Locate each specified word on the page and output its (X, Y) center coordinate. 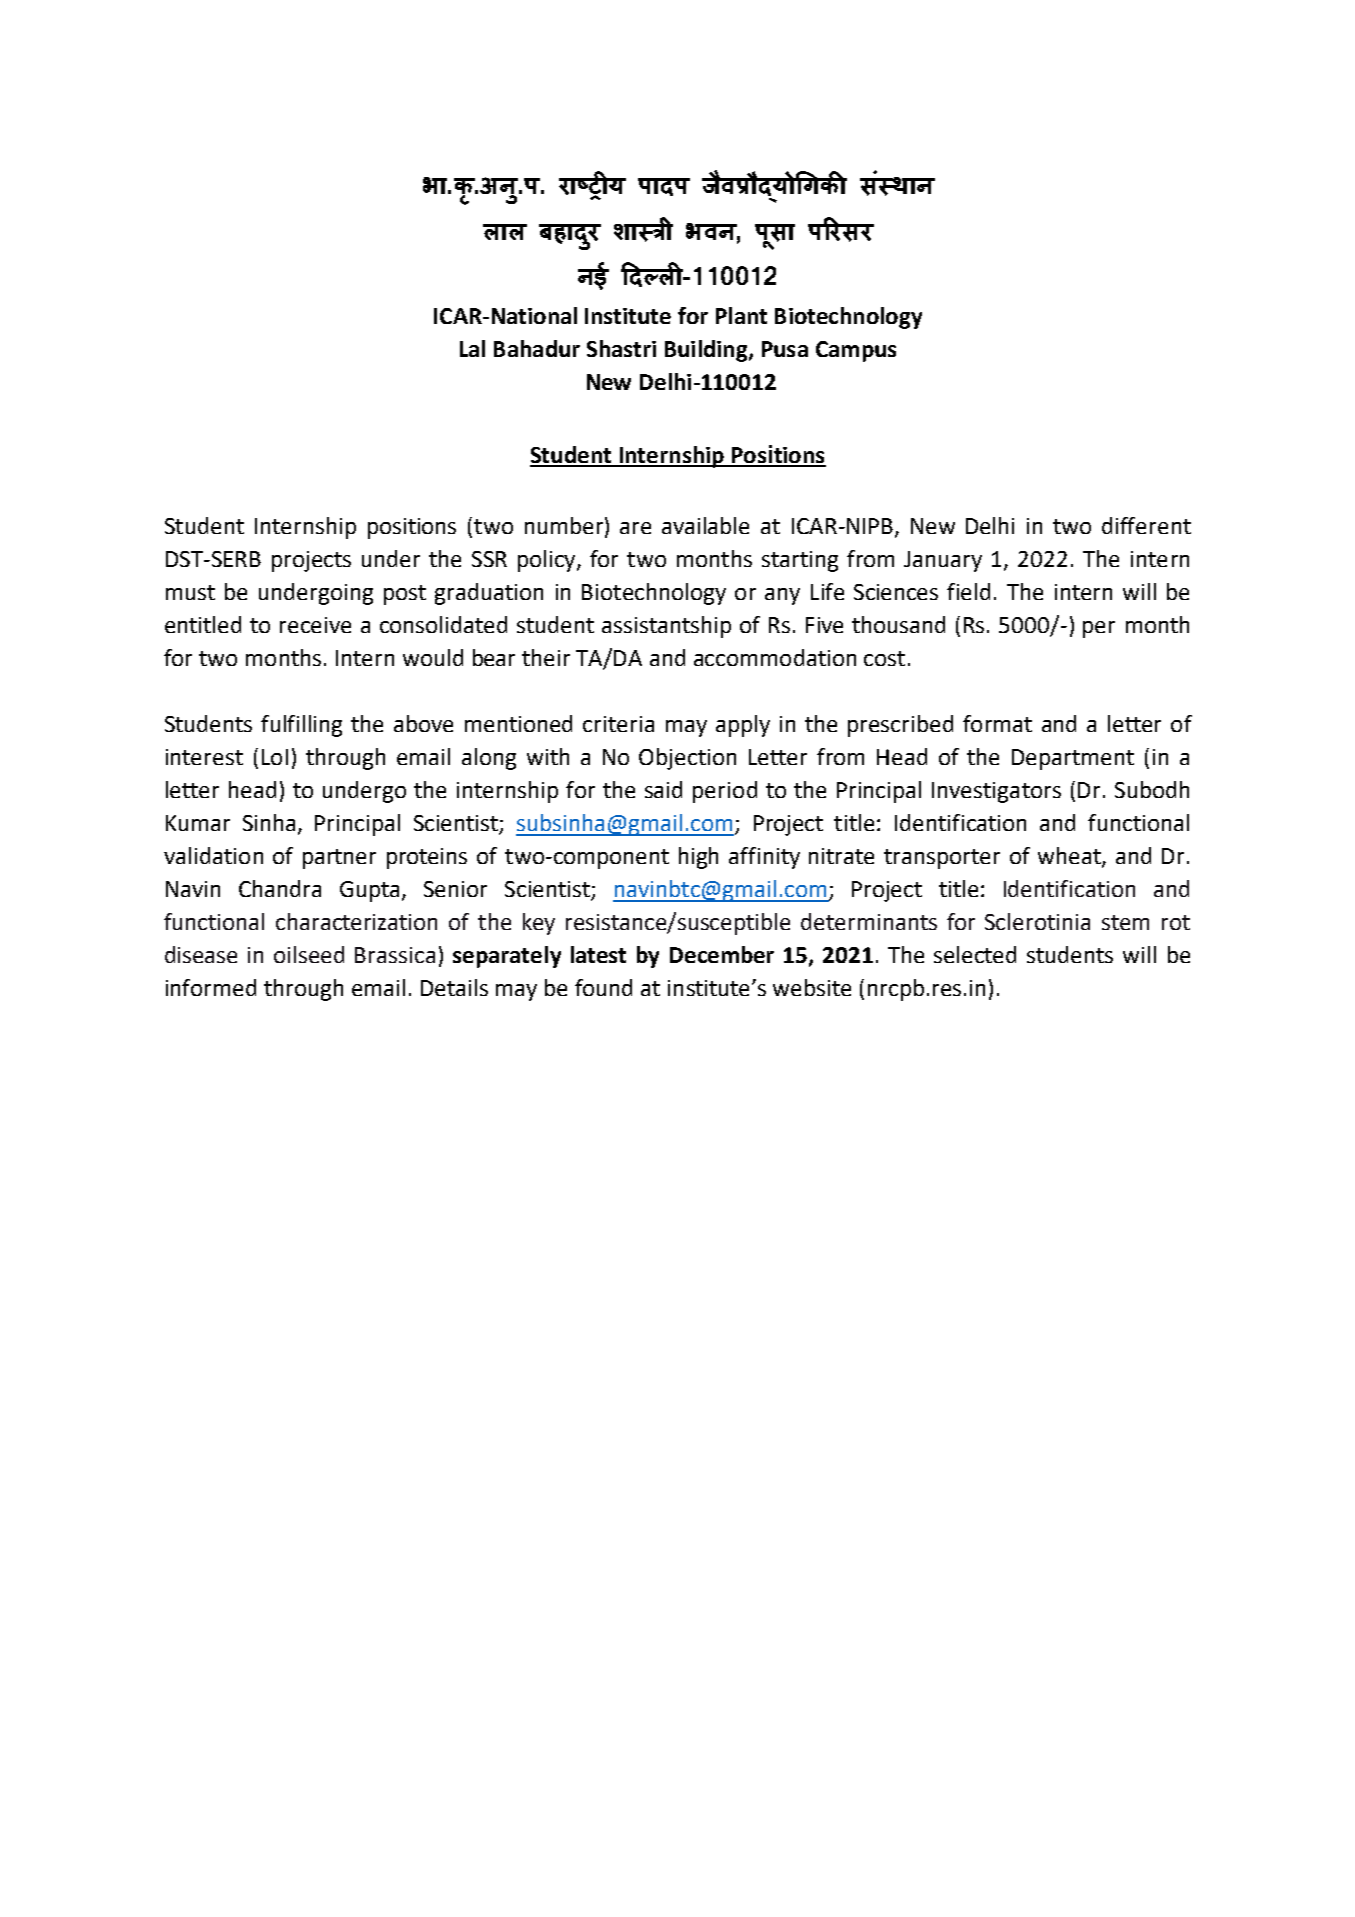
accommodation (775, 657)
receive (315, 625)
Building (707, 351)
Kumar (198, 823)
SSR (489, 559)
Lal (472, 348)
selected (975, 954)
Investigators (996, 792)
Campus (856, 351)
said (663, 789)
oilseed (309, 954)
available (705, 525)
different (1146, 525)
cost (884, 658)
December (722, 954)
